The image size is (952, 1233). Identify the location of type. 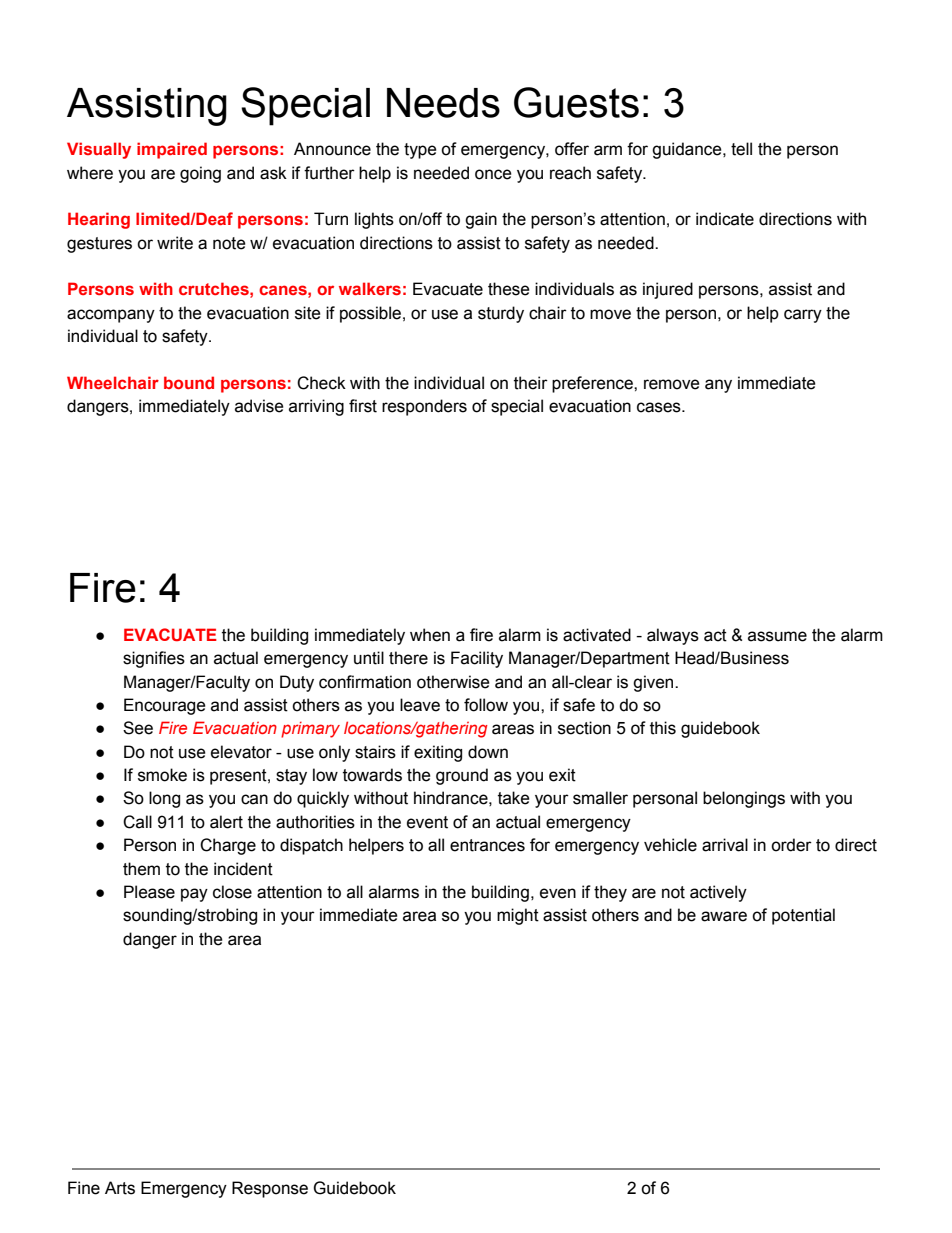
(420, 151).
